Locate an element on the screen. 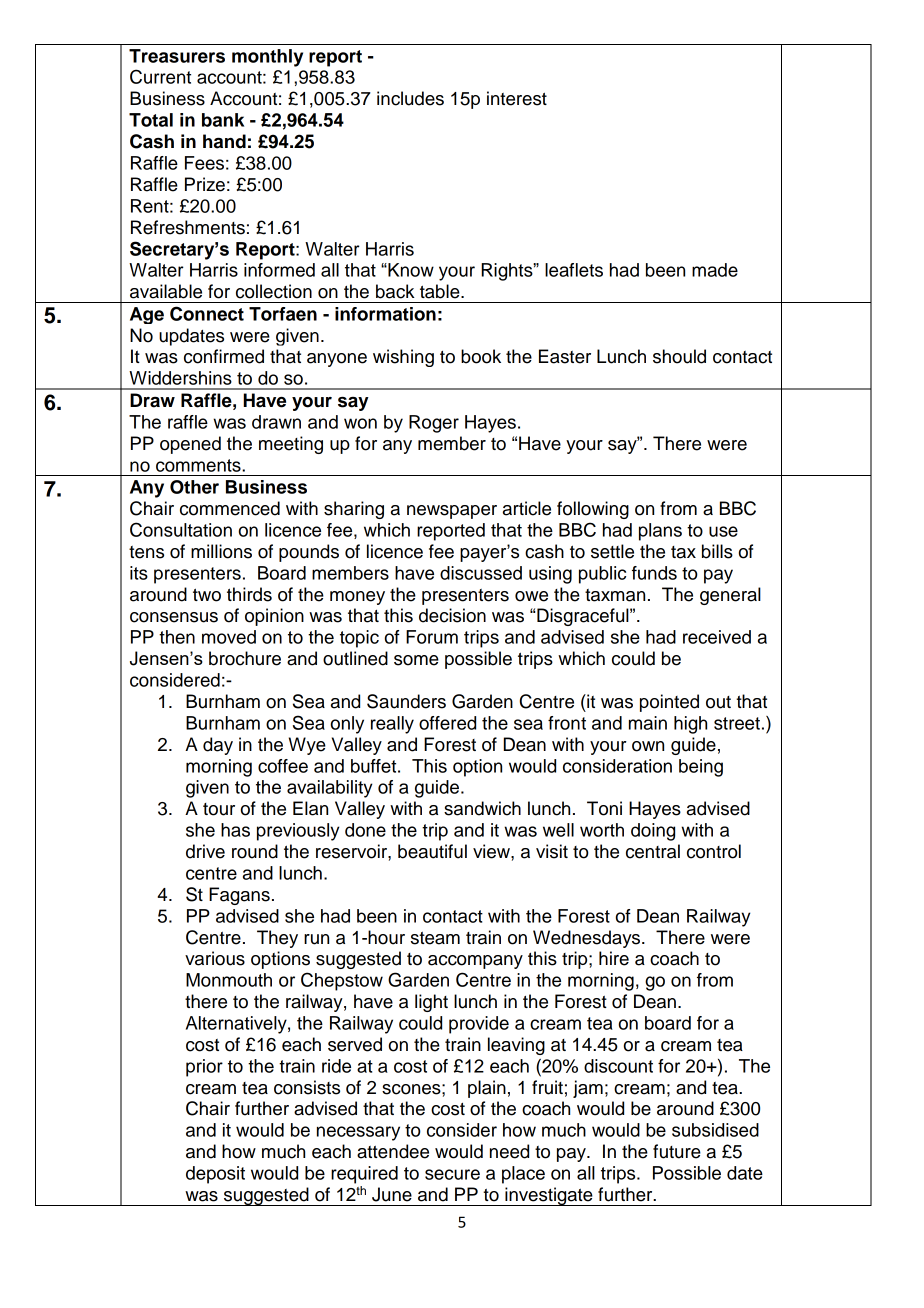 Image resolution: width=924 pixels, height=1308 pixels. millions is located at coordinates (221, 551).
